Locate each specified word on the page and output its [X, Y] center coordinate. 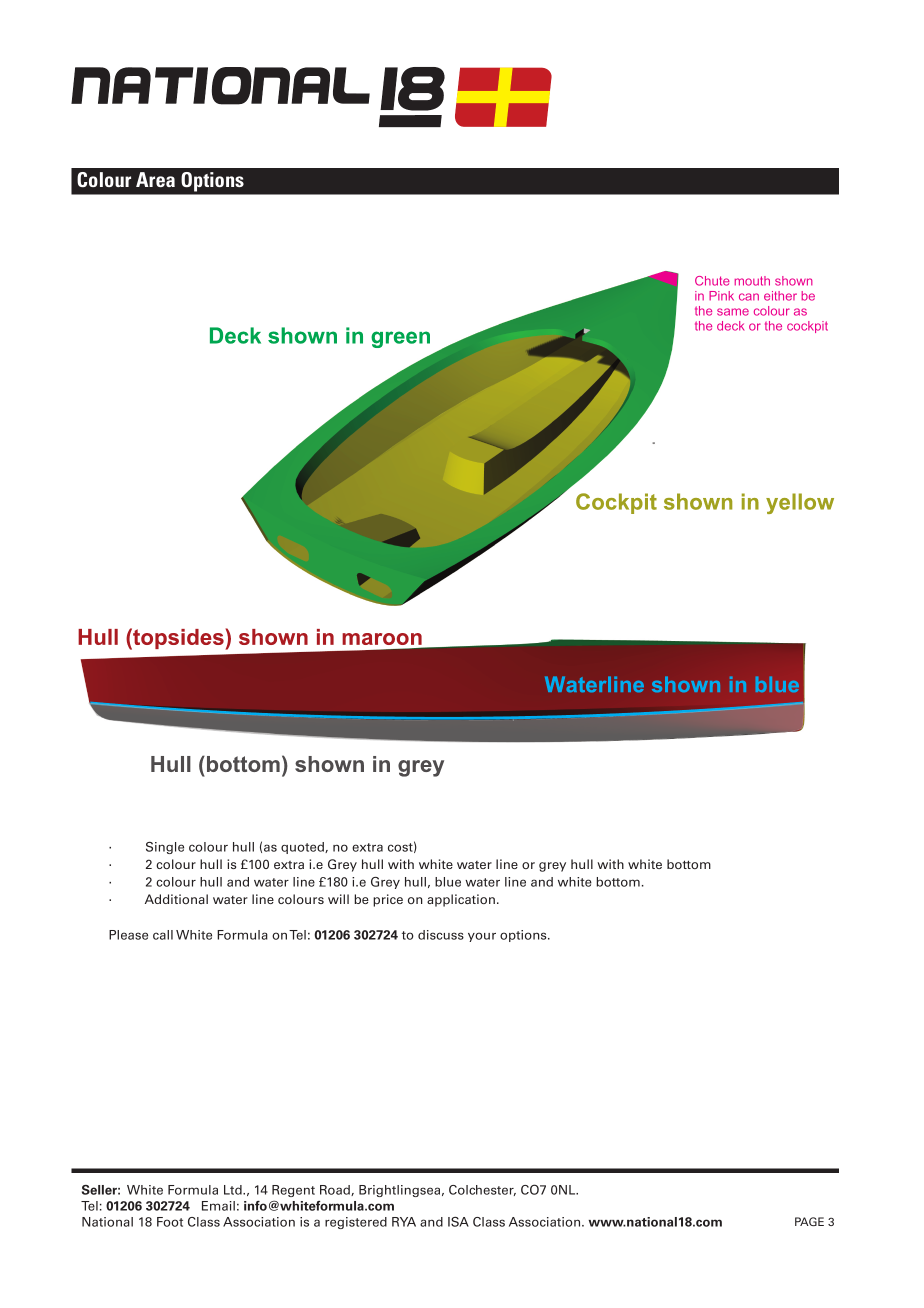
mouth [752, 281]
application [461, 900]
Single [165, 848]
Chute [712, 281]
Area [155, 179]
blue [448, 882]
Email [218, 1206]
